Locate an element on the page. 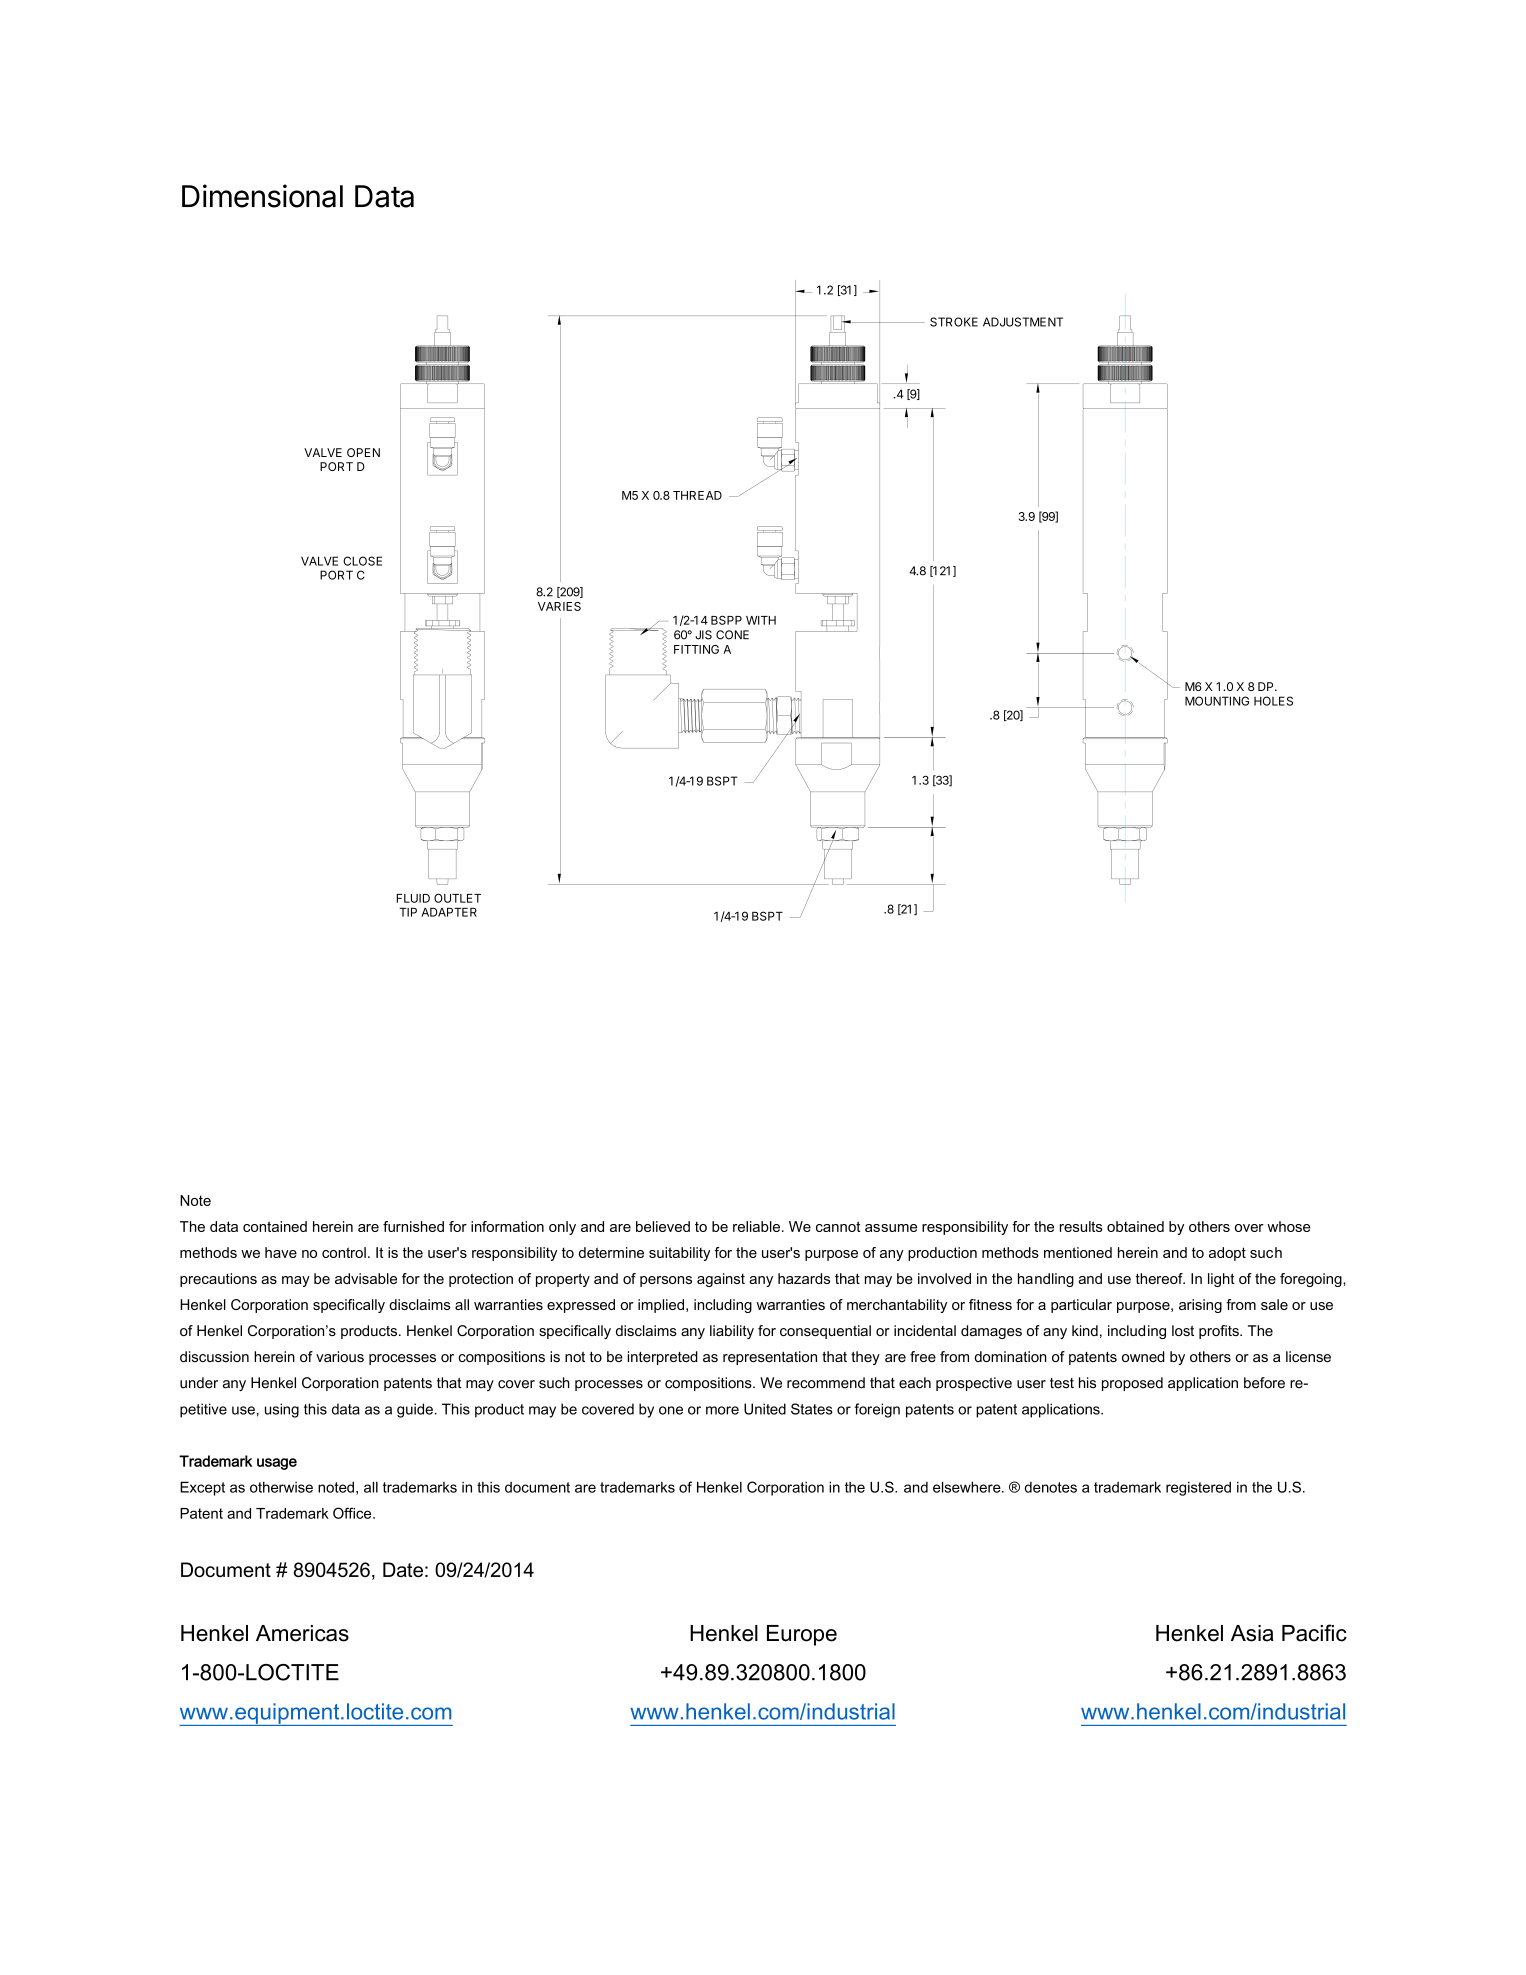 This document has width=1526, height=1975. OUTLET is located at coordinates (457, 898).
